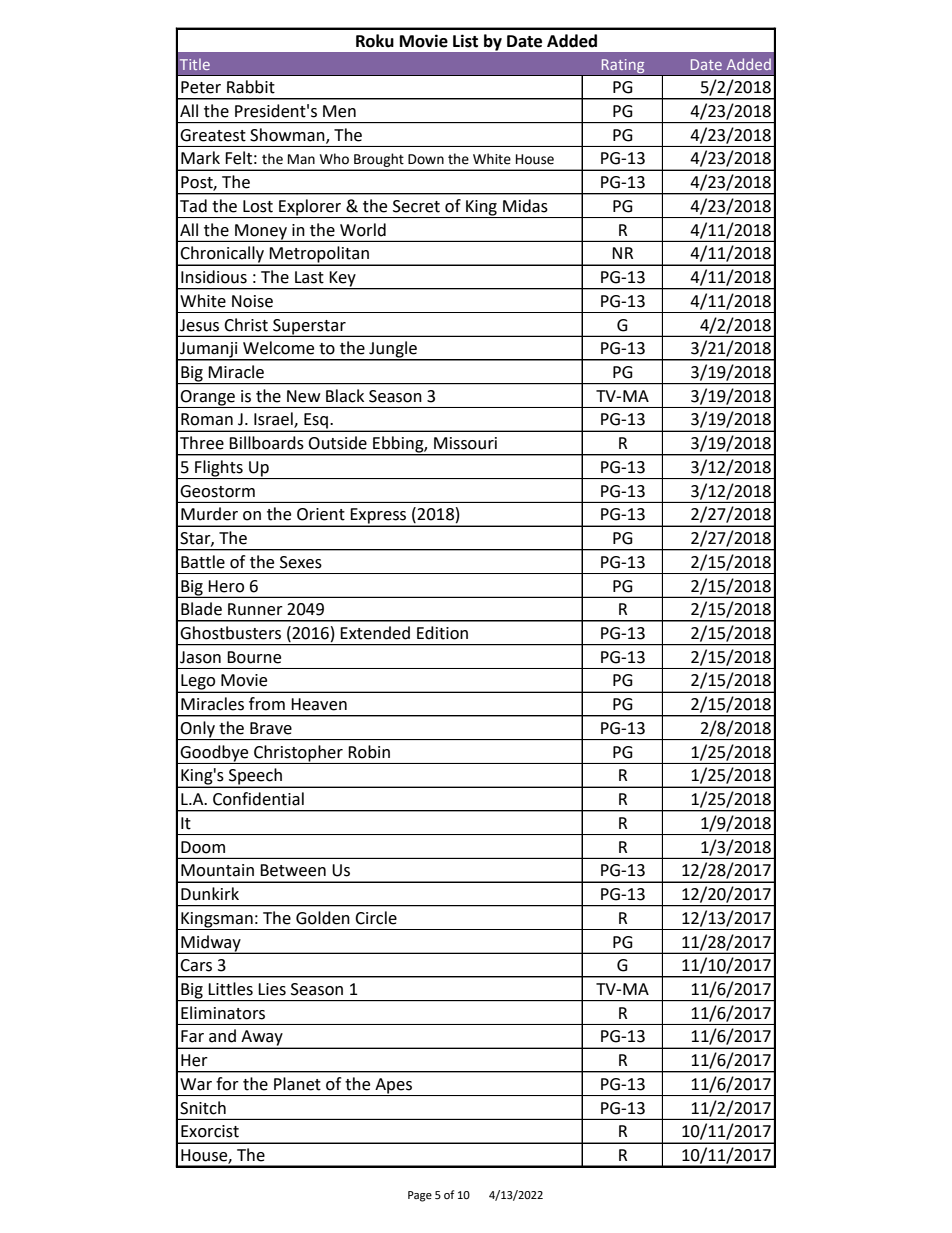  I want to click on Flights, so click(219, 469).
